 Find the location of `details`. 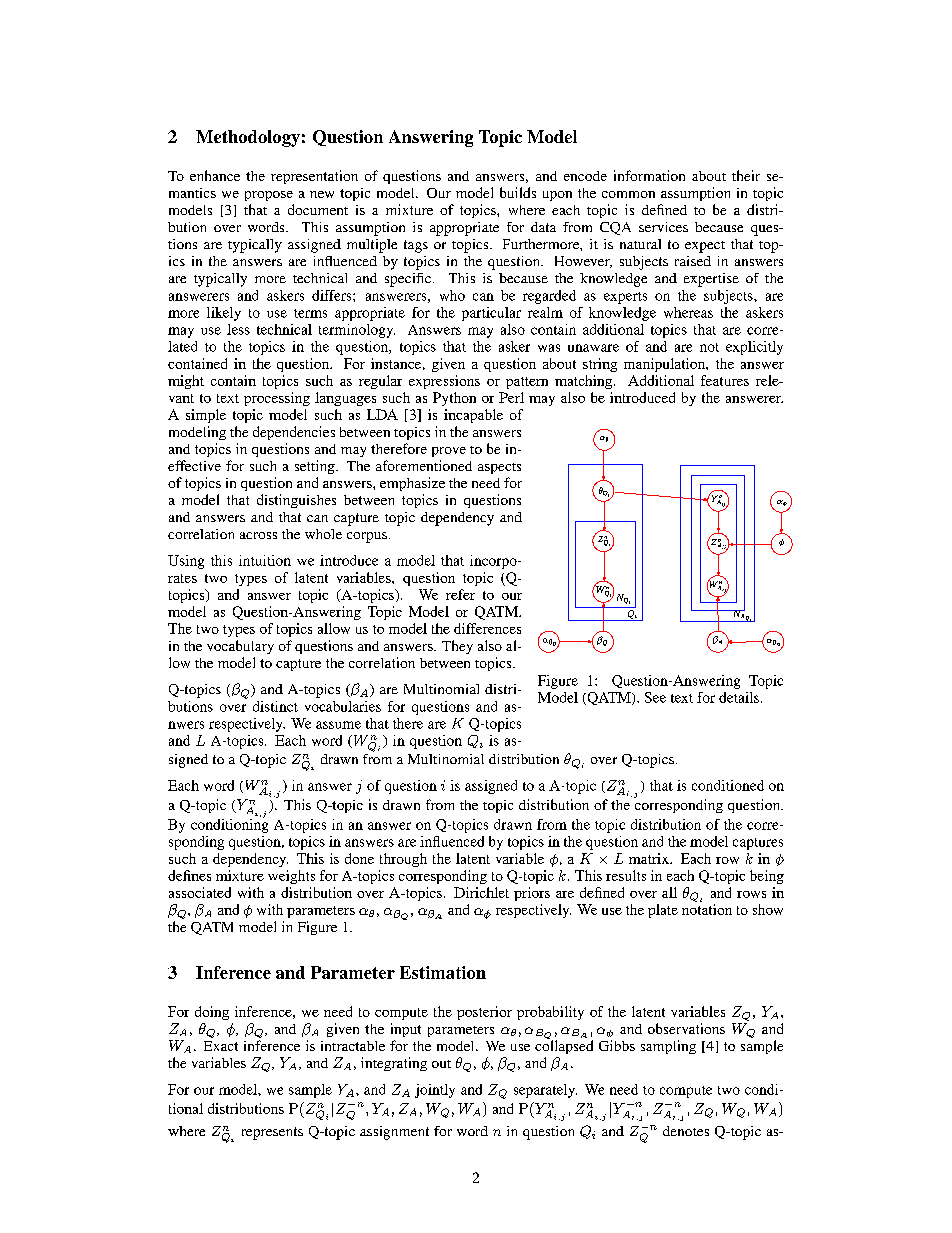

details is located at coordinates (739, 697).
